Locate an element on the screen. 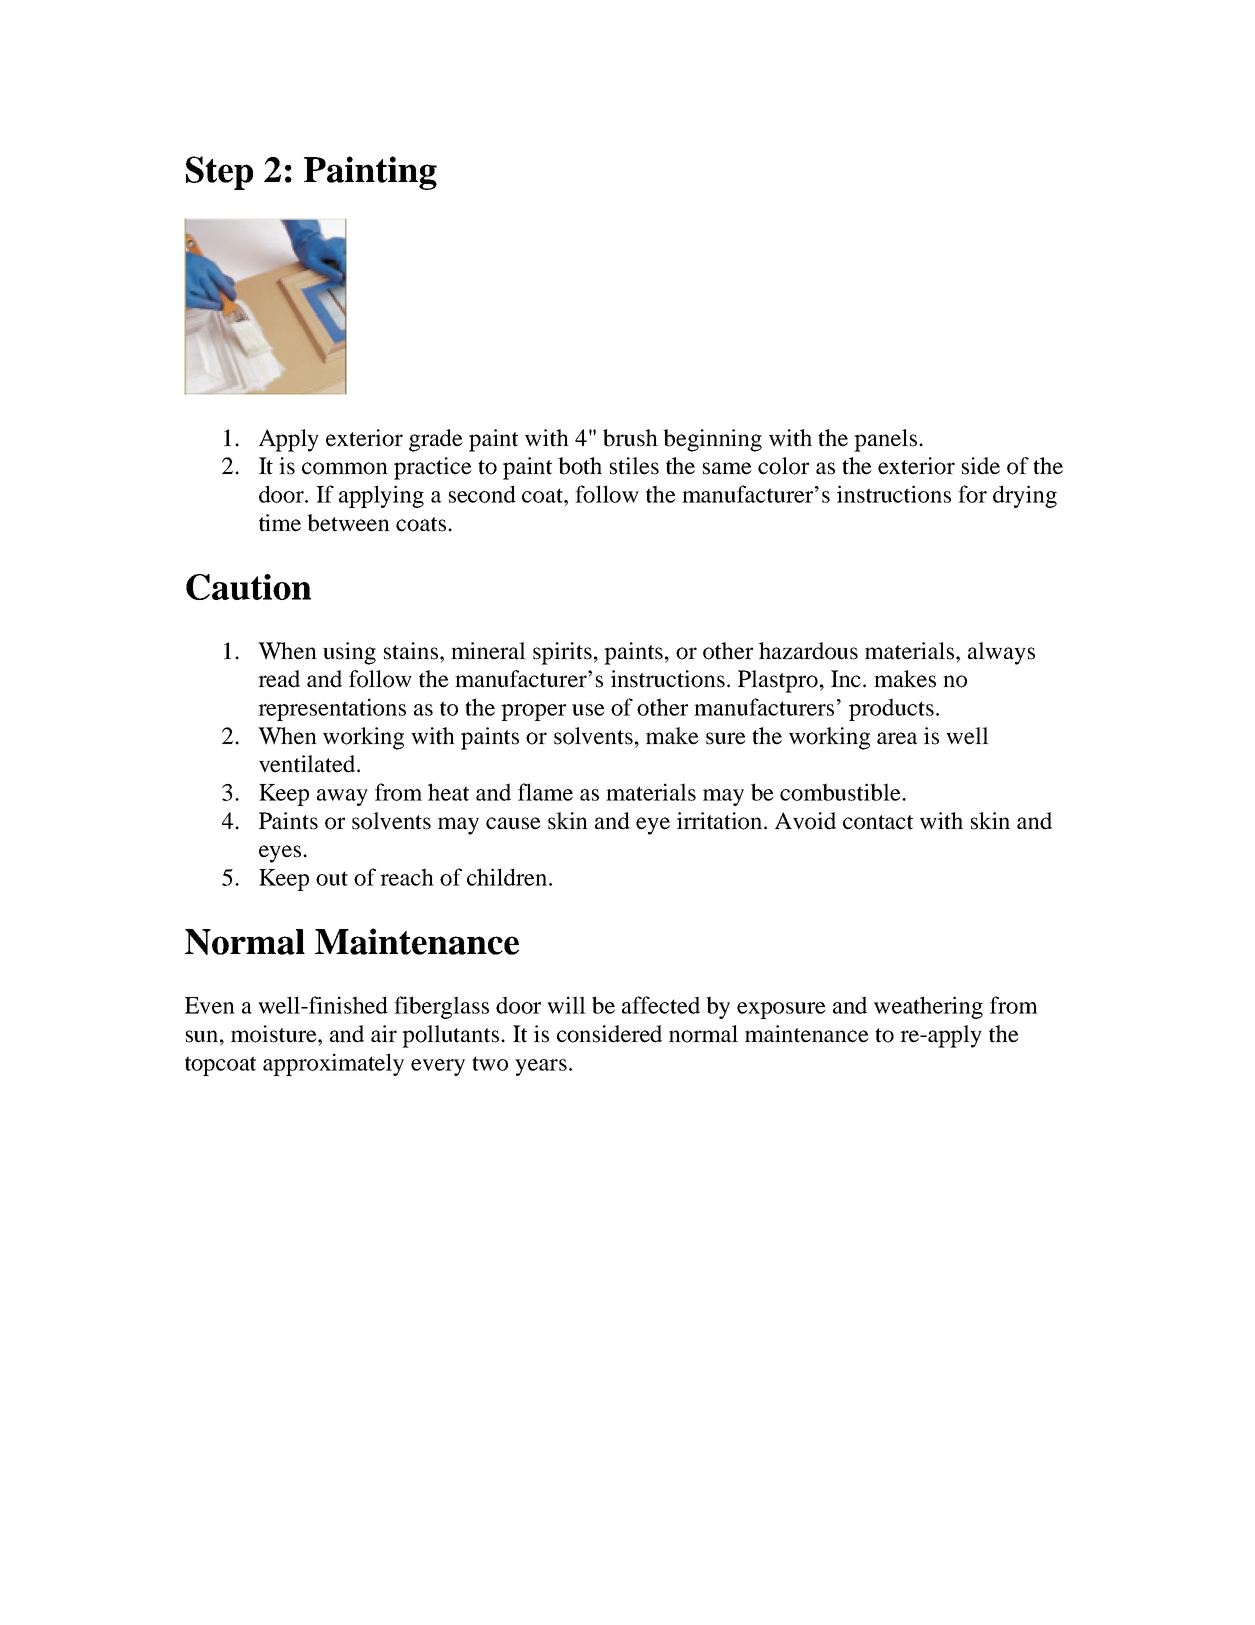 This screenshot has width=1255, height=1625. affected is located at coordinates (661, 1005).
